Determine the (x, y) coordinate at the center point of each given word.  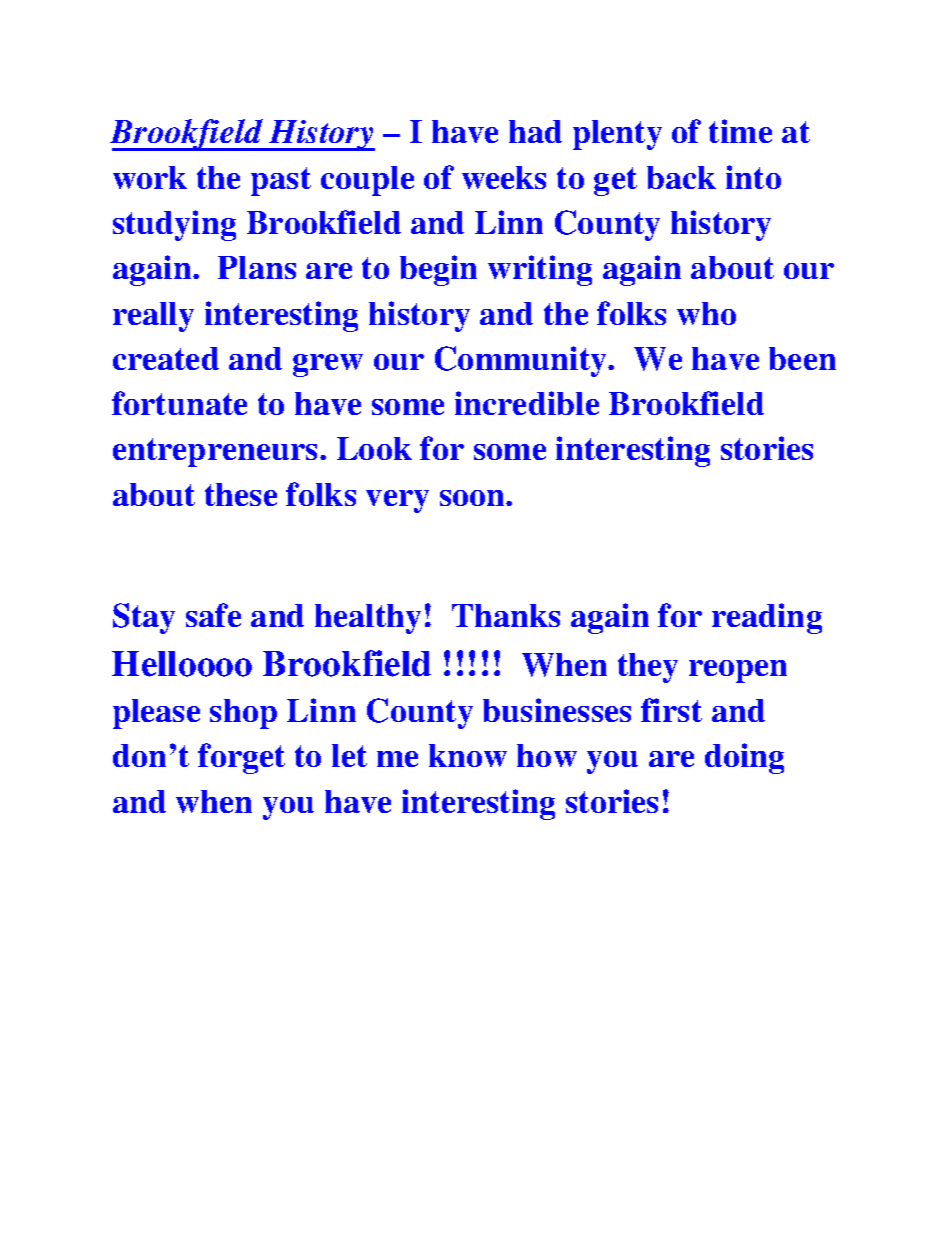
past (281, 181)
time (740, 131)
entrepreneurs (217, 452)
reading (767, 618)
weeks (504, 177)
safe (213, 615)
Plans (257, 267)
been (802, 358)
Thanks (506, 615)
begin (438, 270)
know (468, 755)
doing (744, 758)
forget (241, 758)
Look (374, 448)
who (706, 313)
